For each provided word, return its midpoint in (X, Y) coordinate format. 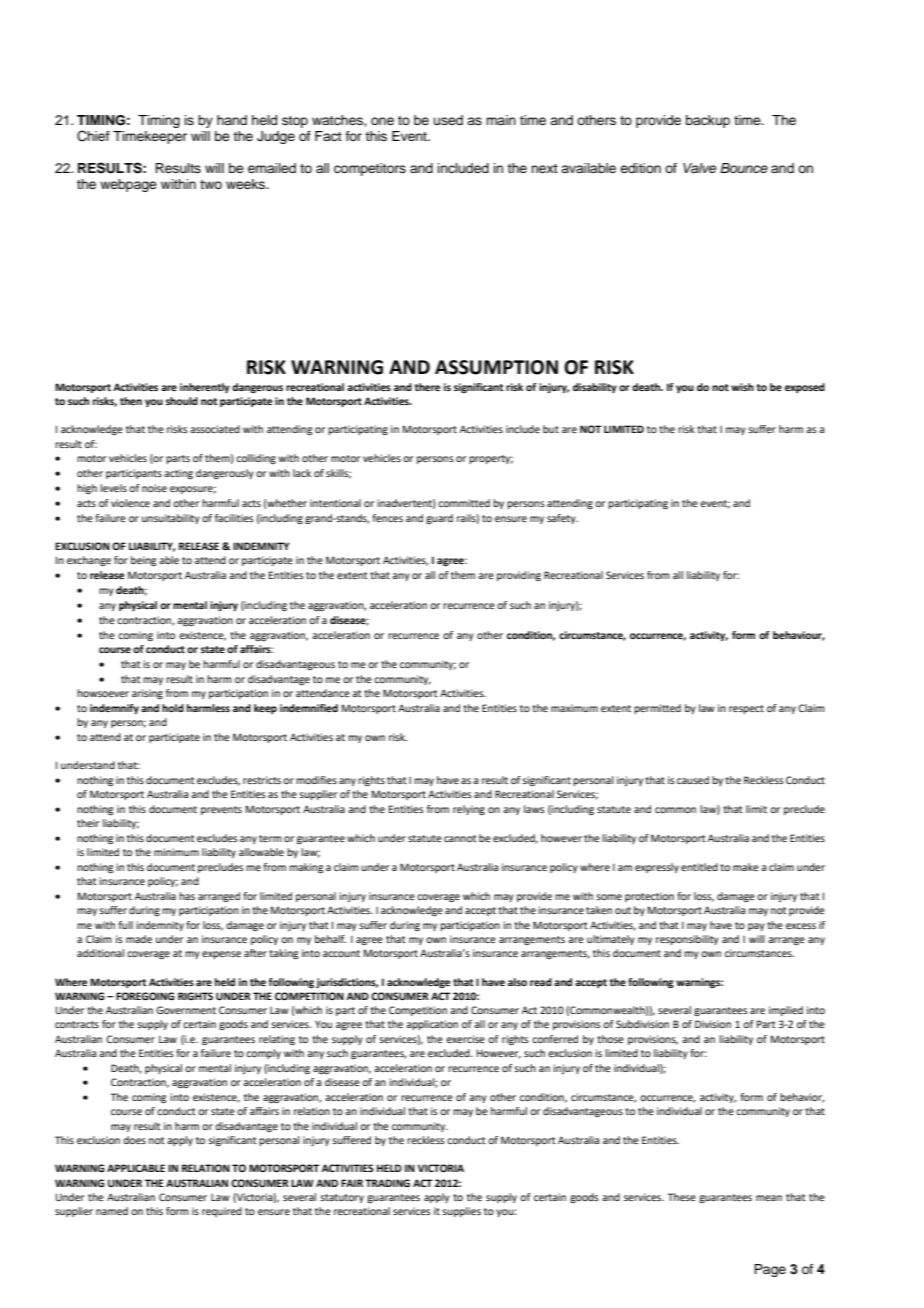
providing (519, 576)
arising (147, 694)
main (501, 120)
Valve (699, 168)
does (134, 1140)
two (211, 184)
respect (746, 709)
